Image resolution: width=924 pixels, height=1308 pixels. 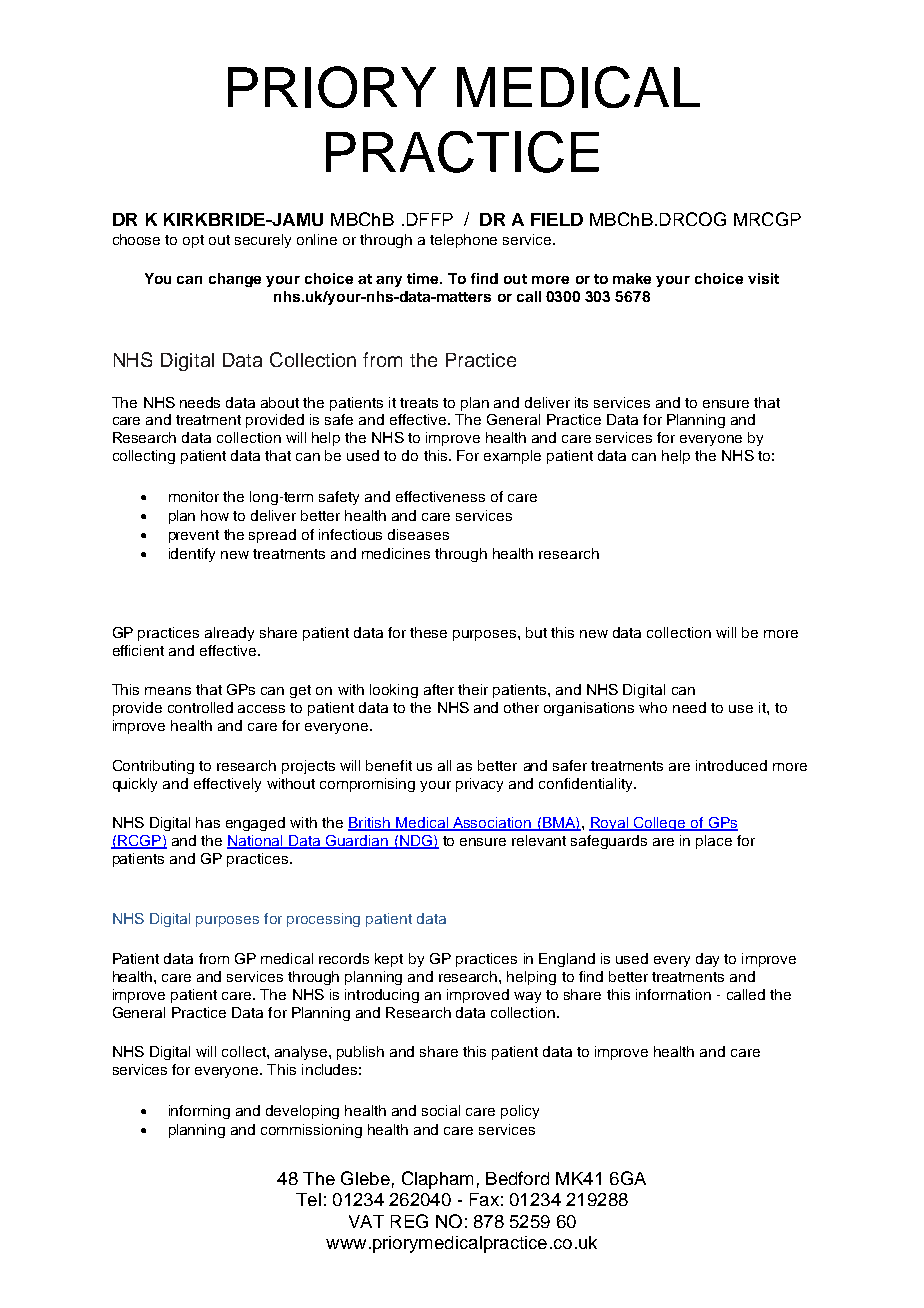 What do you see at coordinates (463, 241) in the page?
I see `telephone` at bounding box center [463, 241].
